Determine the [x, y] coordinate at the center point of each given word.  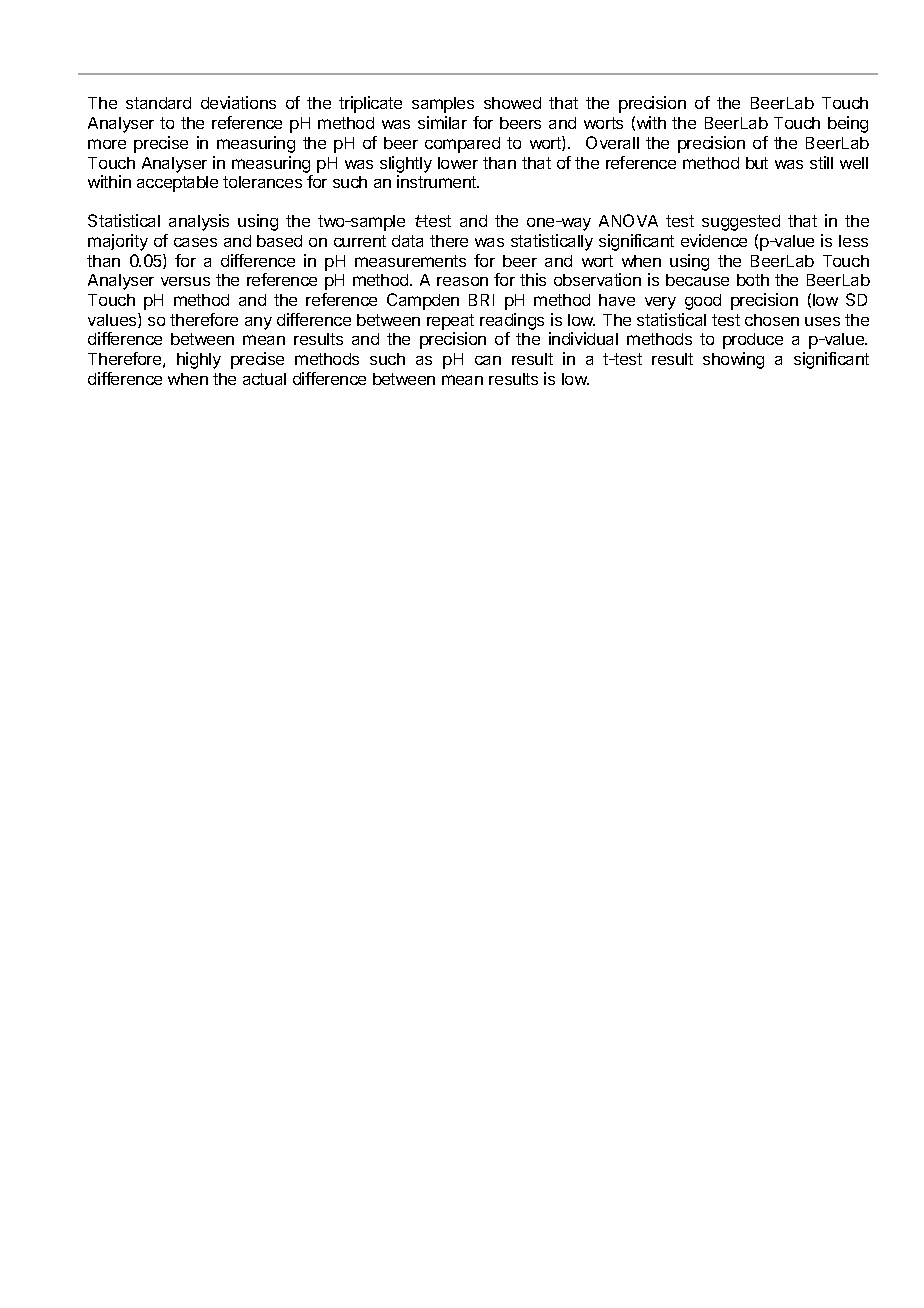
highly [199, 360]
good [703, 302]
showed [512, 103]
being [848, 124]
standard [158, 103]
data [407, 241]
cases [195, 242]
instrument [438, 181]
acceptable [177, 184]
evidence [714, 240]
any [258, 323]
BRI [481, 300]
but [757, 163]
